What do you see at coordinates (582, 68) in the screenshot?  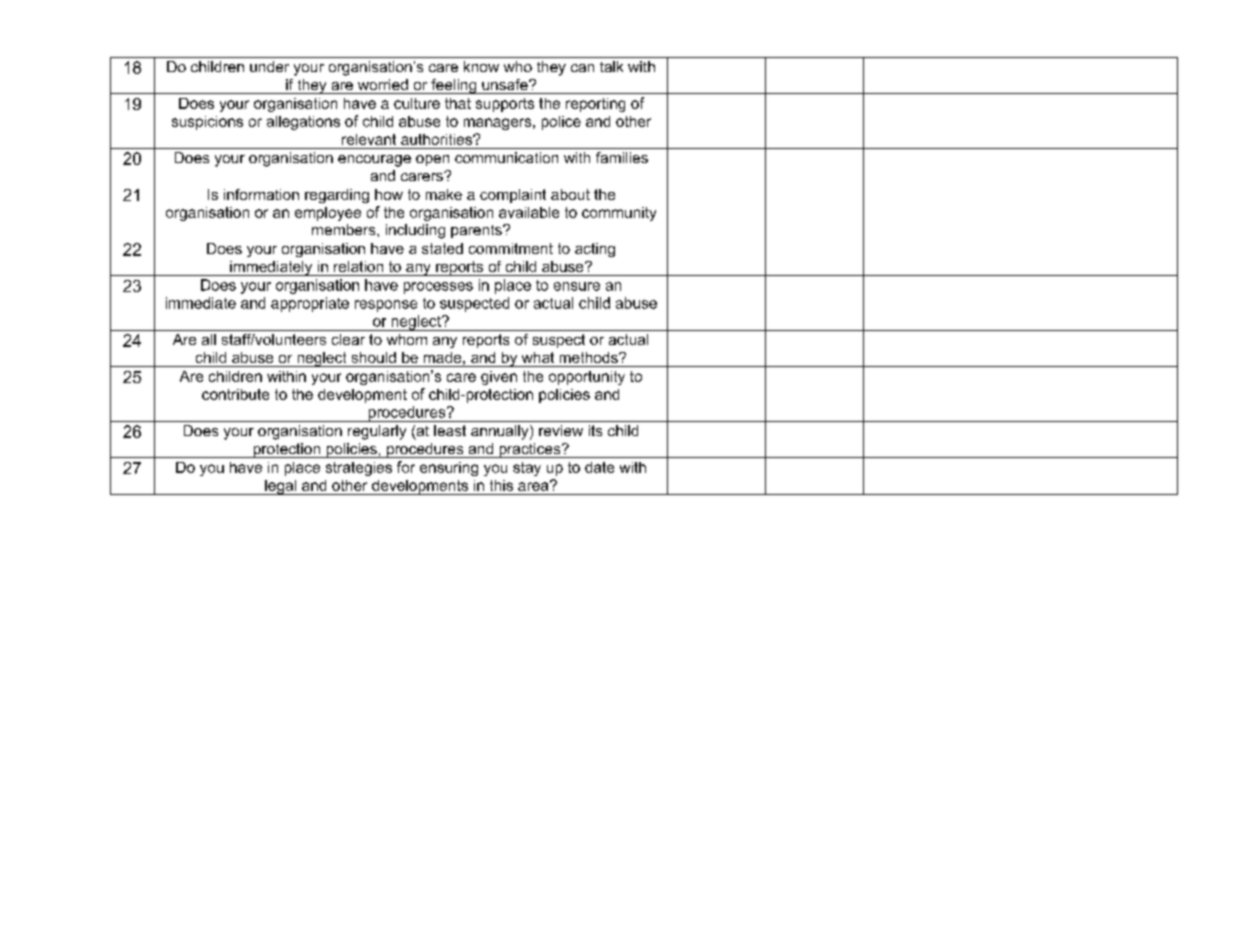 I see `can` at bounding box center [582, 68].
